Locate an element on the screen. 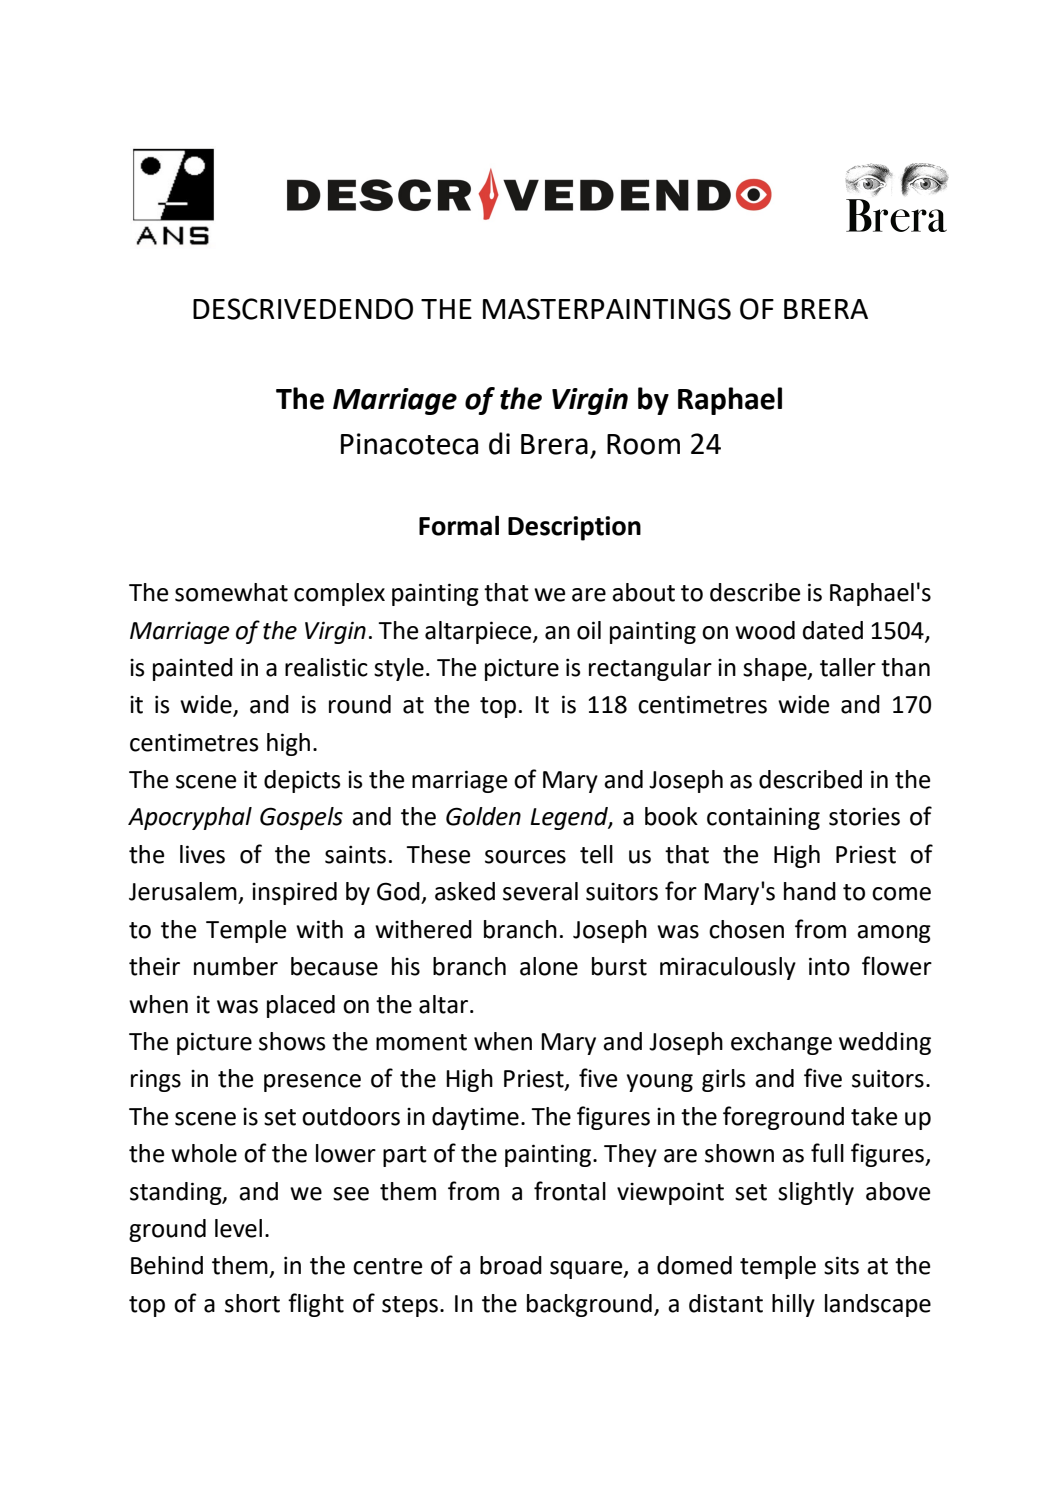 This screenshot has height=1496, width=1058. short is located at coordinates (252, 1303).
